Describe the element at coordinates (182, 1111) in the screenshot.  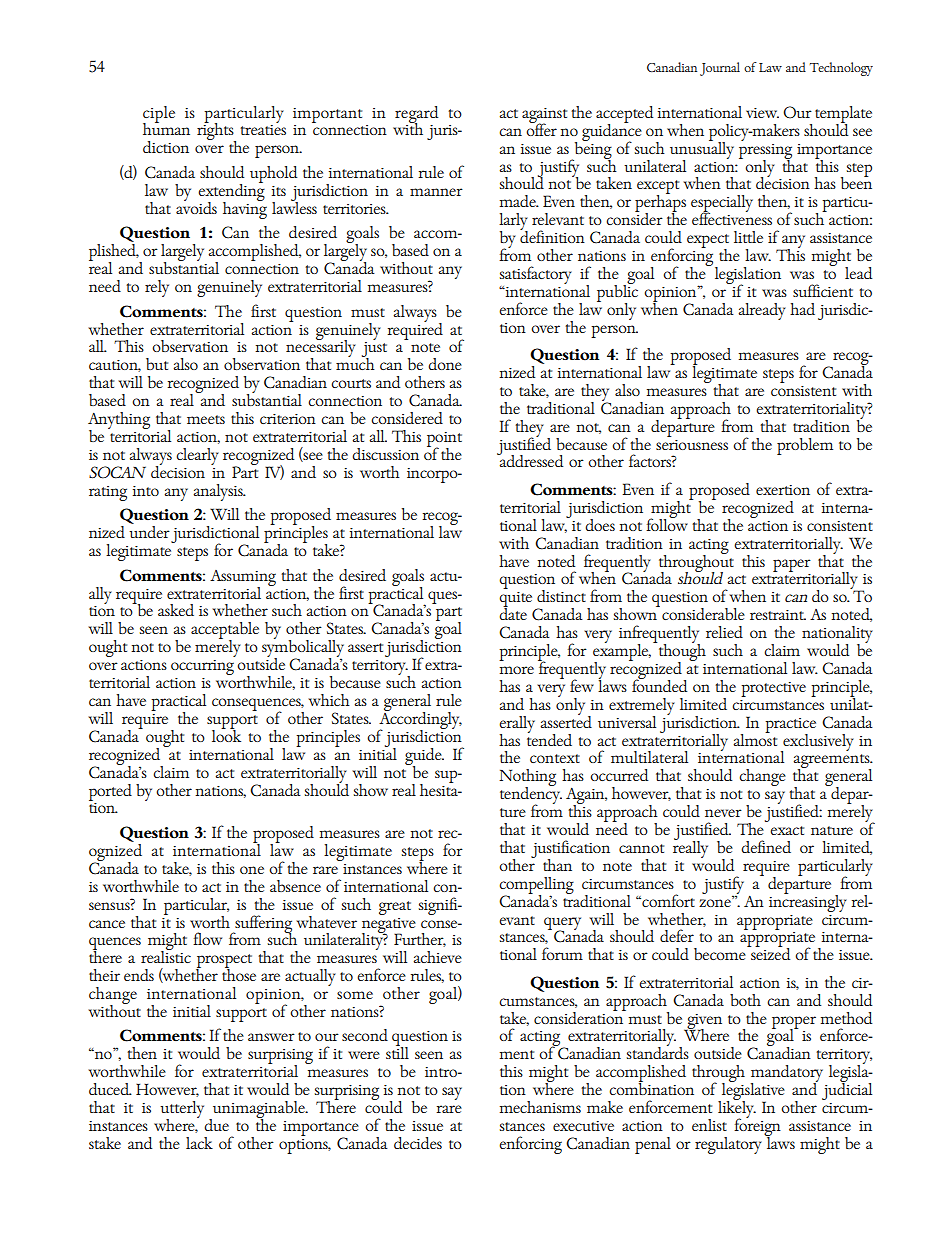
I see `utterly` at that location.
